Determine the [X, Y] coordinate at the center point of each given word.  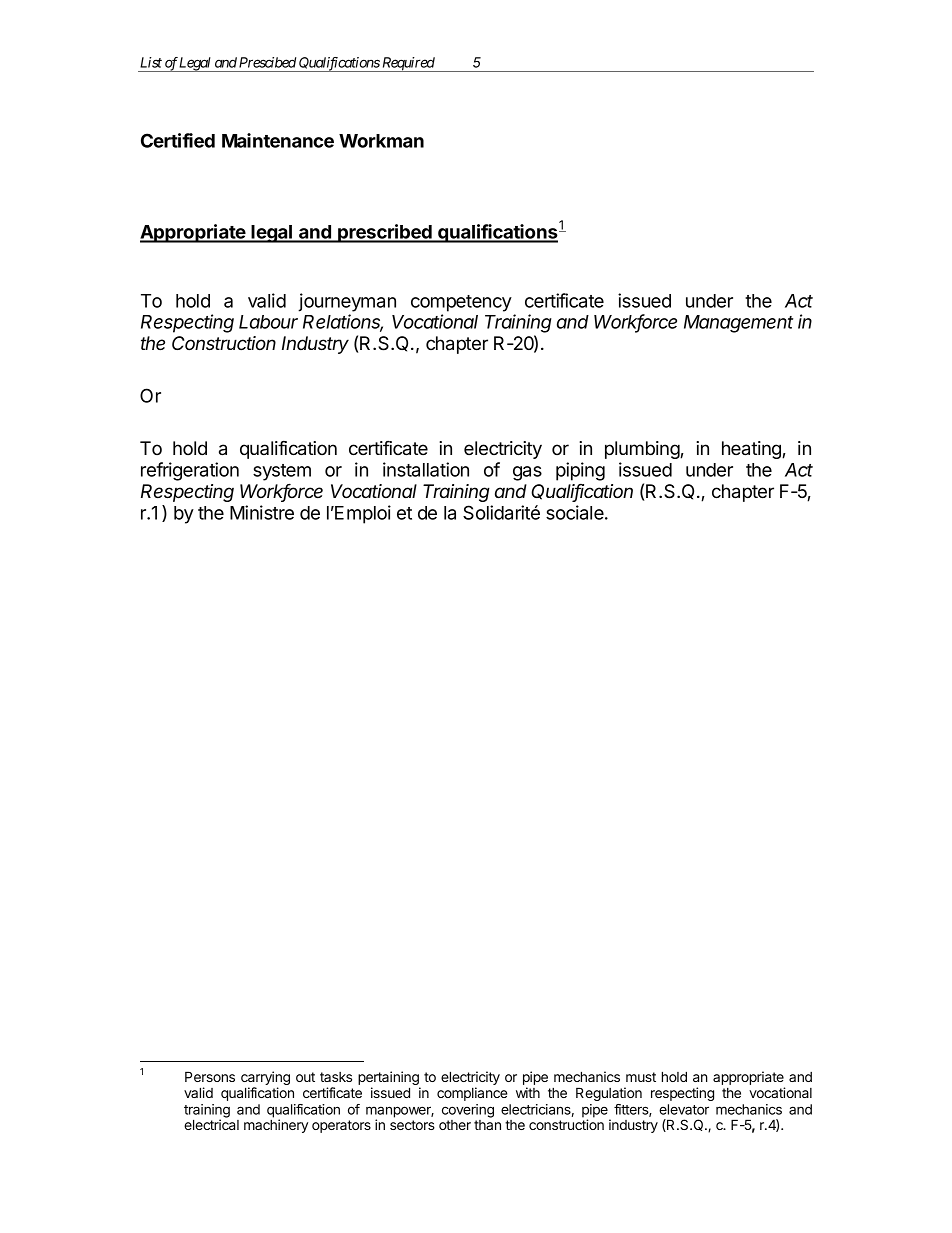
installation [426, 469]
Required [408, 64]
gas [527, 473]
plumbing [643, 450]
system [282, 472]
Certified [178, 140]
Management [738, 324]
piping [580, 471]
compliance [472, 1094]
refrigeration [190, 471]
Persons [210, 1076]
